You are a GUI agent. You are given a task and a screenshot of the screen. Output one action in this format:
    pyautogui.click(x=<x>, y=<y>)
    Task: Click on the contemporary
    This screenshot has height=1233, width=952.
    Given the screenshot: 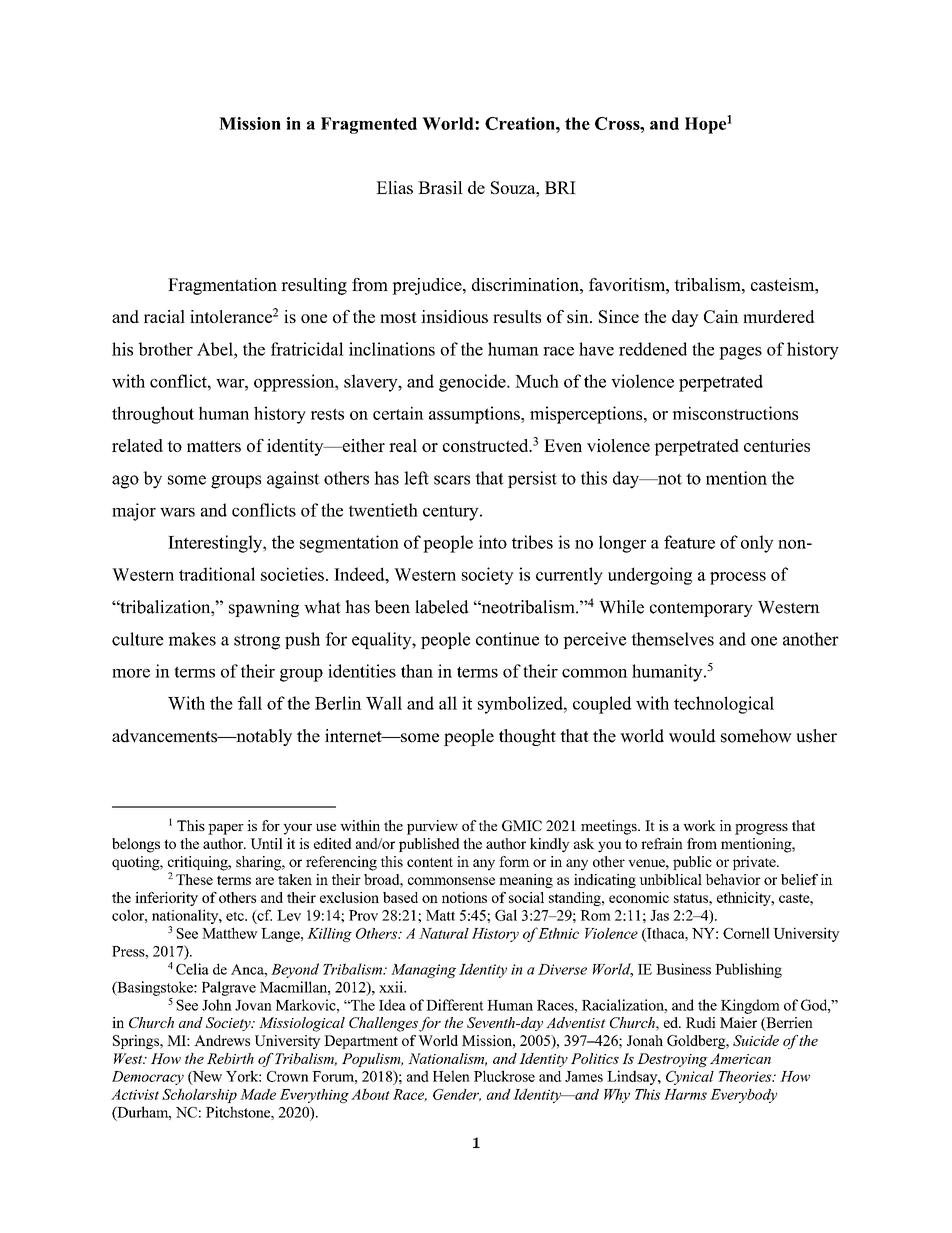 What is the action you would take?
    pyautogui.click(x=701, y=610)
